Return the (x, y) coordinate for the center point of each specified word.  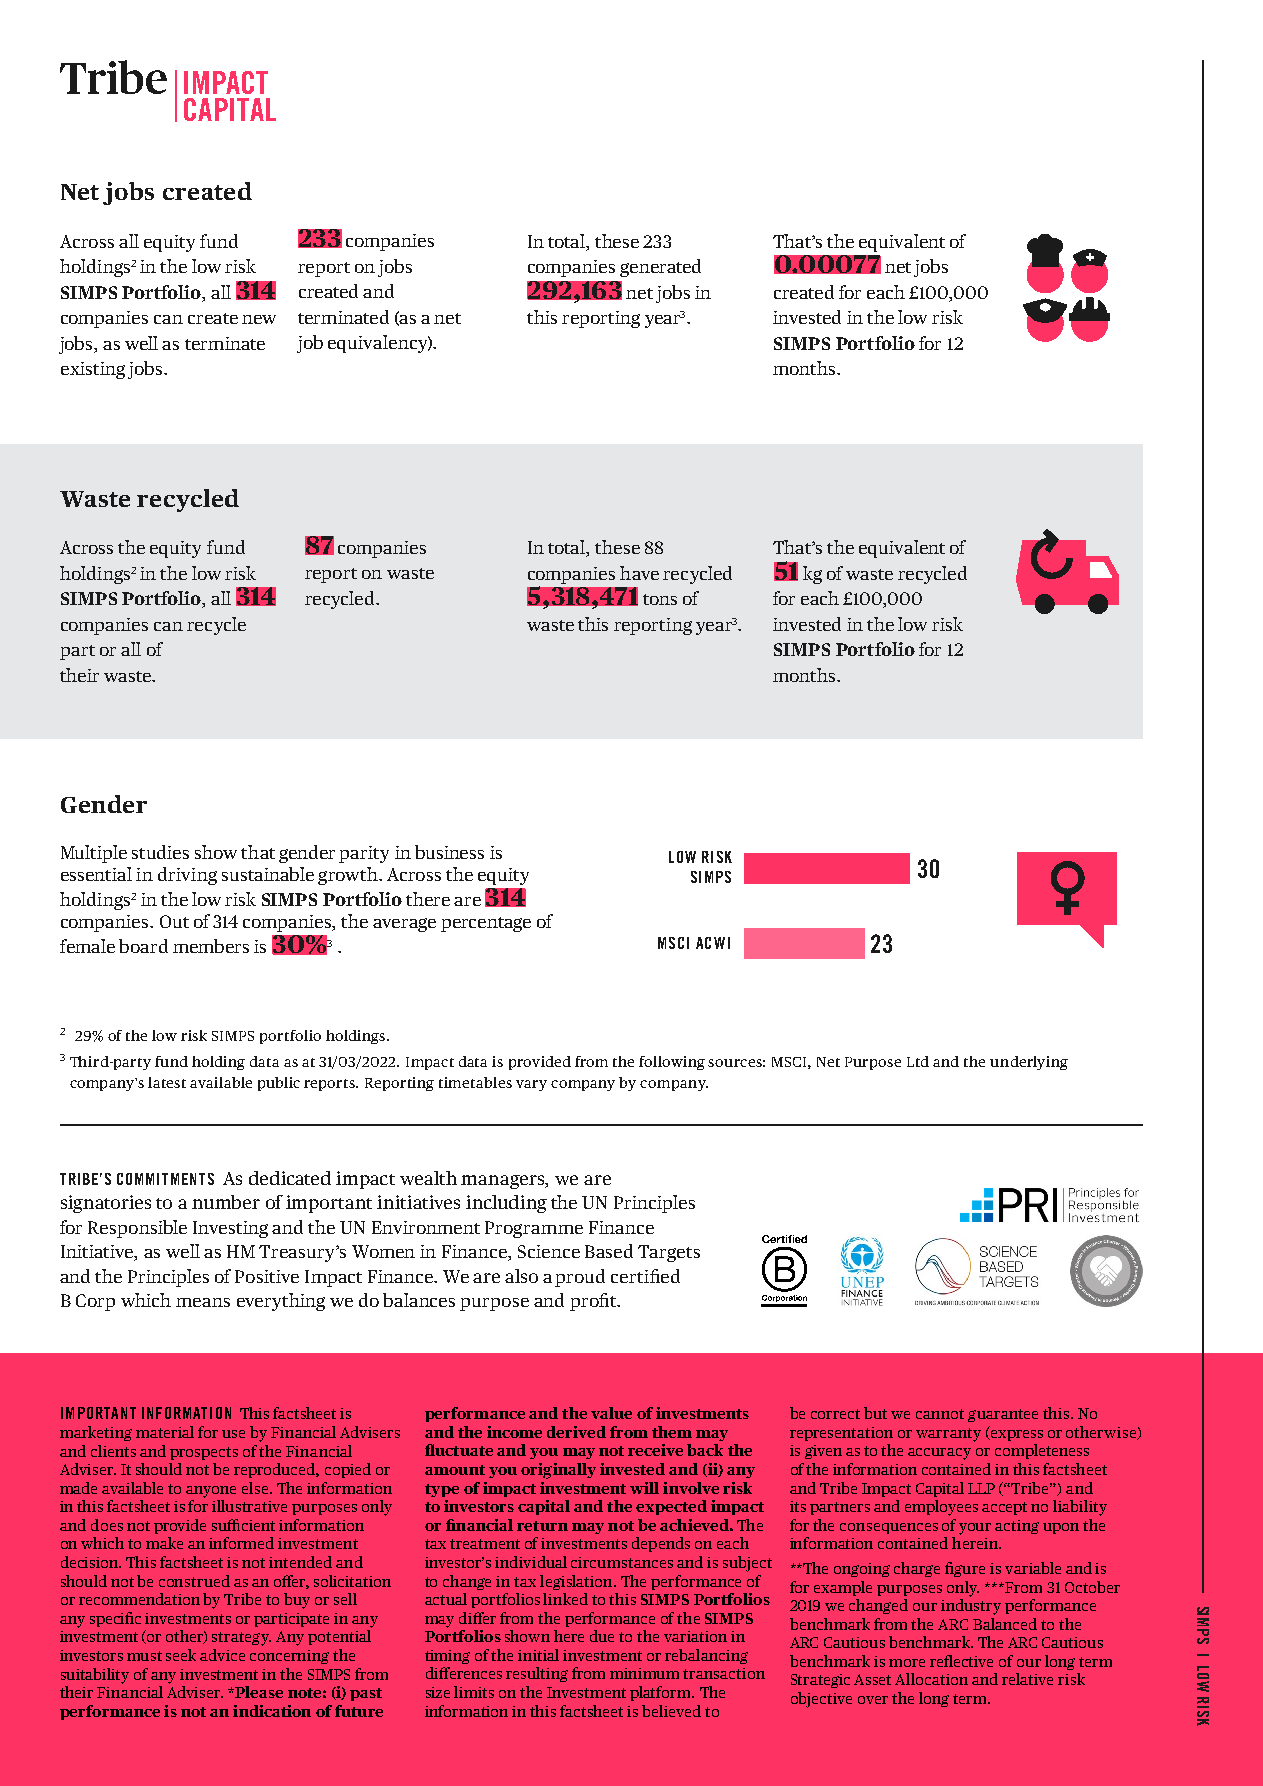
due (602, 1636)
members (211, 946)
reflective (961, 1661)
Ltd (918, 1061)
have (639, 573)
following (672, 1063)
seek (181, 1655)
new (259, 319)
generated (660, 268)
